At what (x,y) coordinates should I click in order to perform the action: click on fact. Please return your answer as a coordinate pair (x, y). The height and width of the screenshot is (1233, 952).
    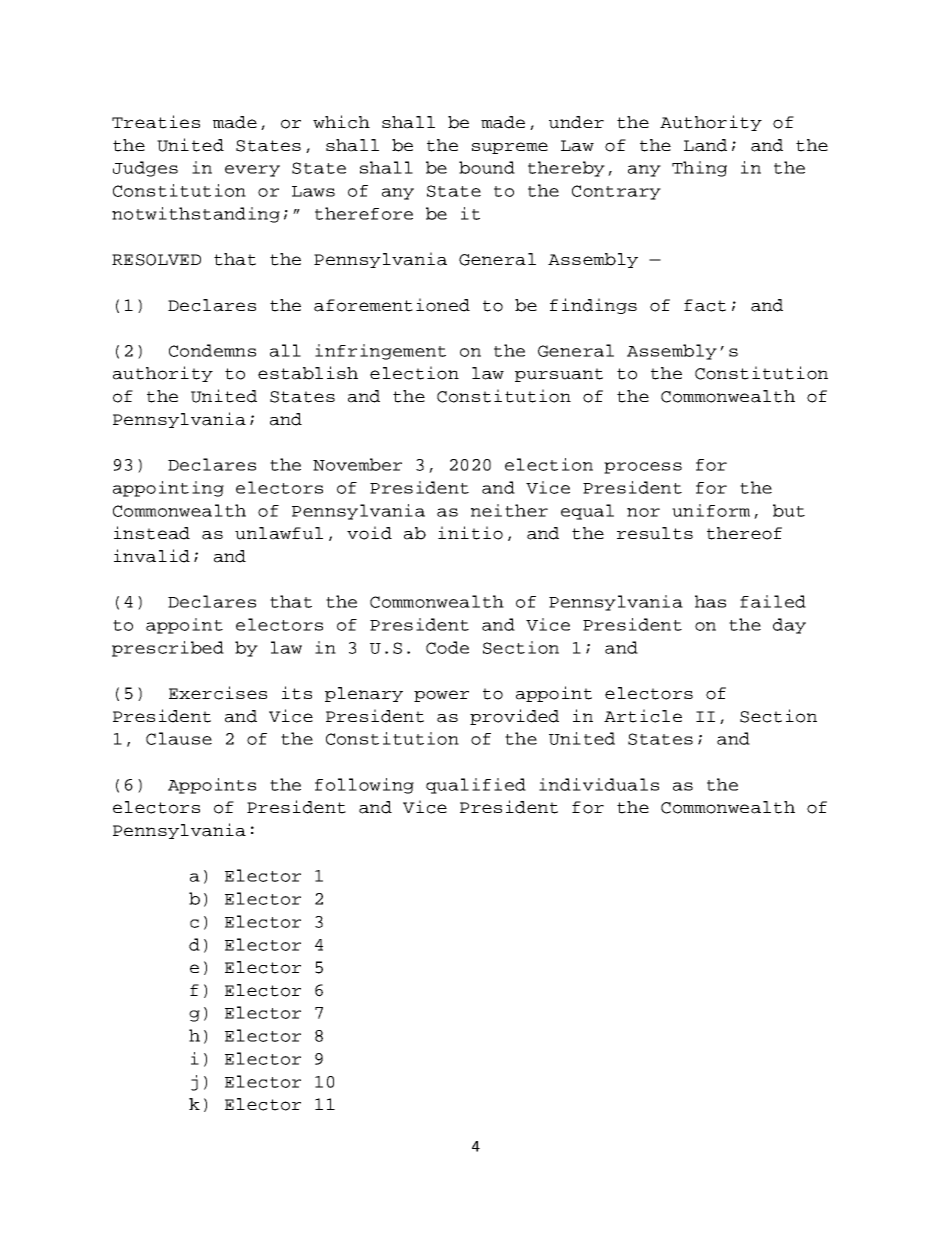
    Looking at the image, I should click on (705, 305).
